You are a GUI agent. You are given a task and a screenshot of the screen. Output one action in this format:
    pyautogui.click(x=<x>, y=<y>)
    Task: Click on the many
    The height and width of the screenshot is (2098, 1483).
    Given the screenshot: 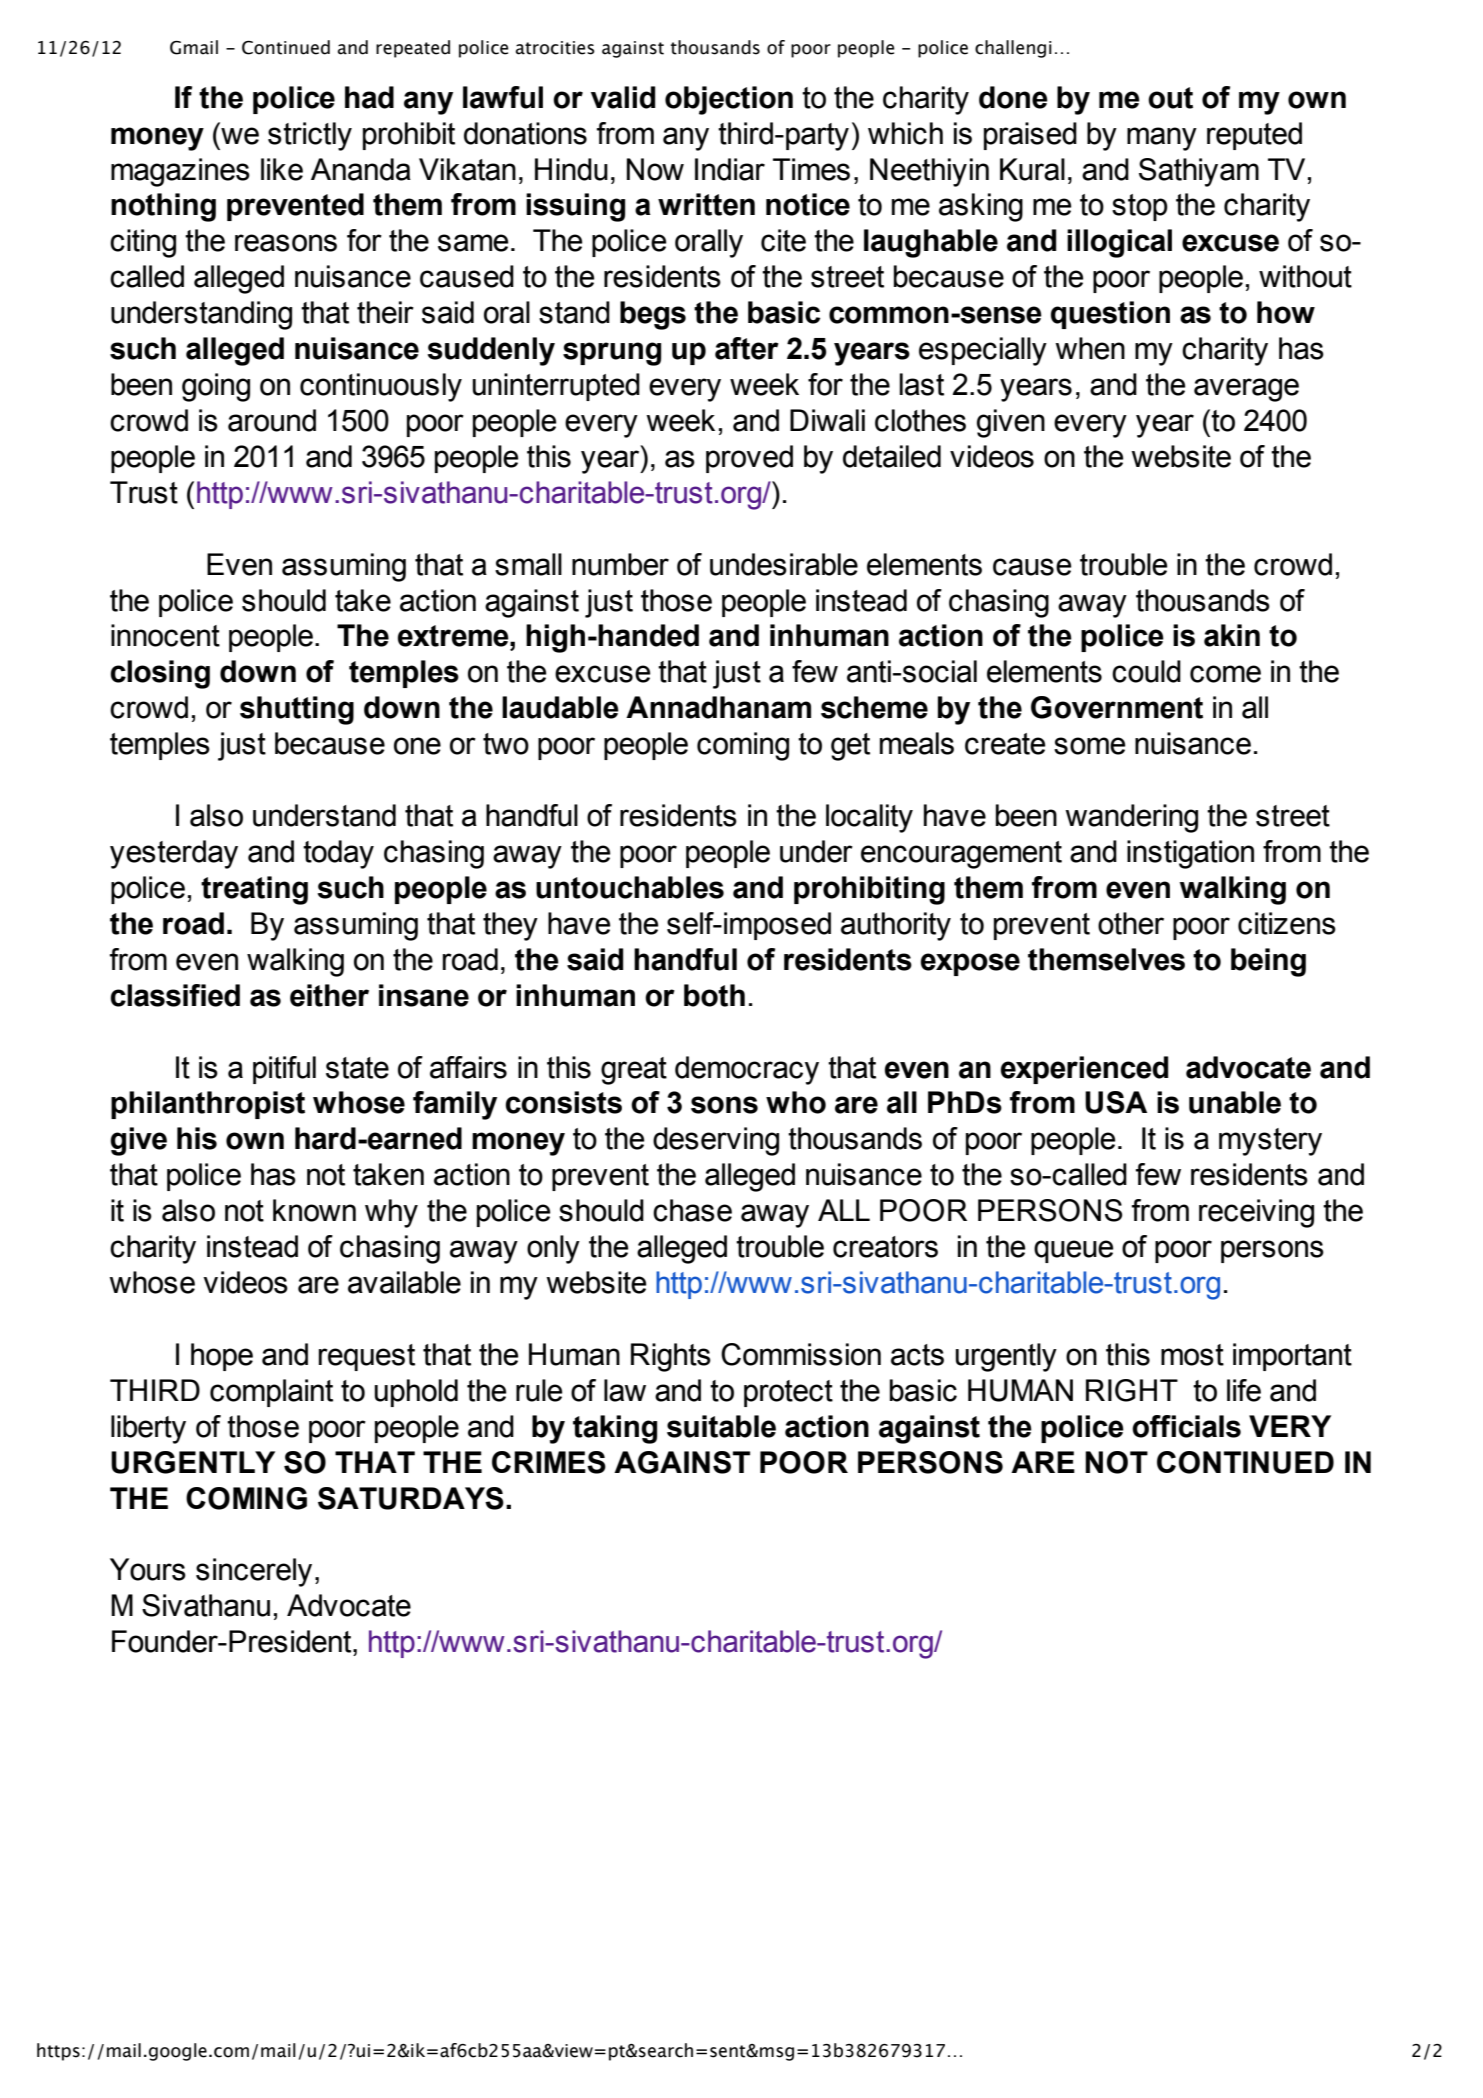 What is the action you would take?
    pyautogui.click(x=1162, y=139)
